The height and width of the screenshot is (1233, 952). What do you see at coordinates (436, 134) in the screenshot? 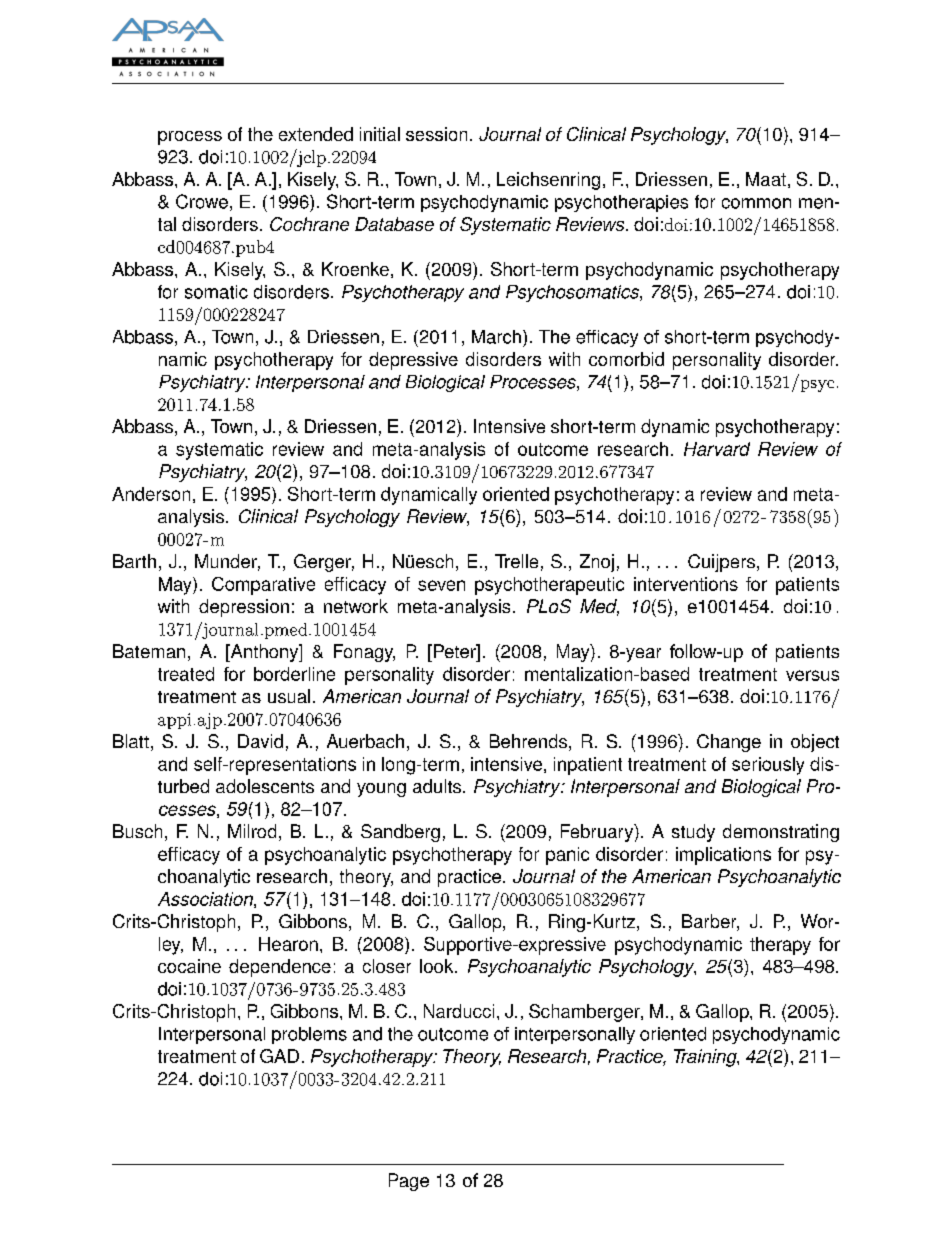
I see `session` at bounding box center [436, 134].
